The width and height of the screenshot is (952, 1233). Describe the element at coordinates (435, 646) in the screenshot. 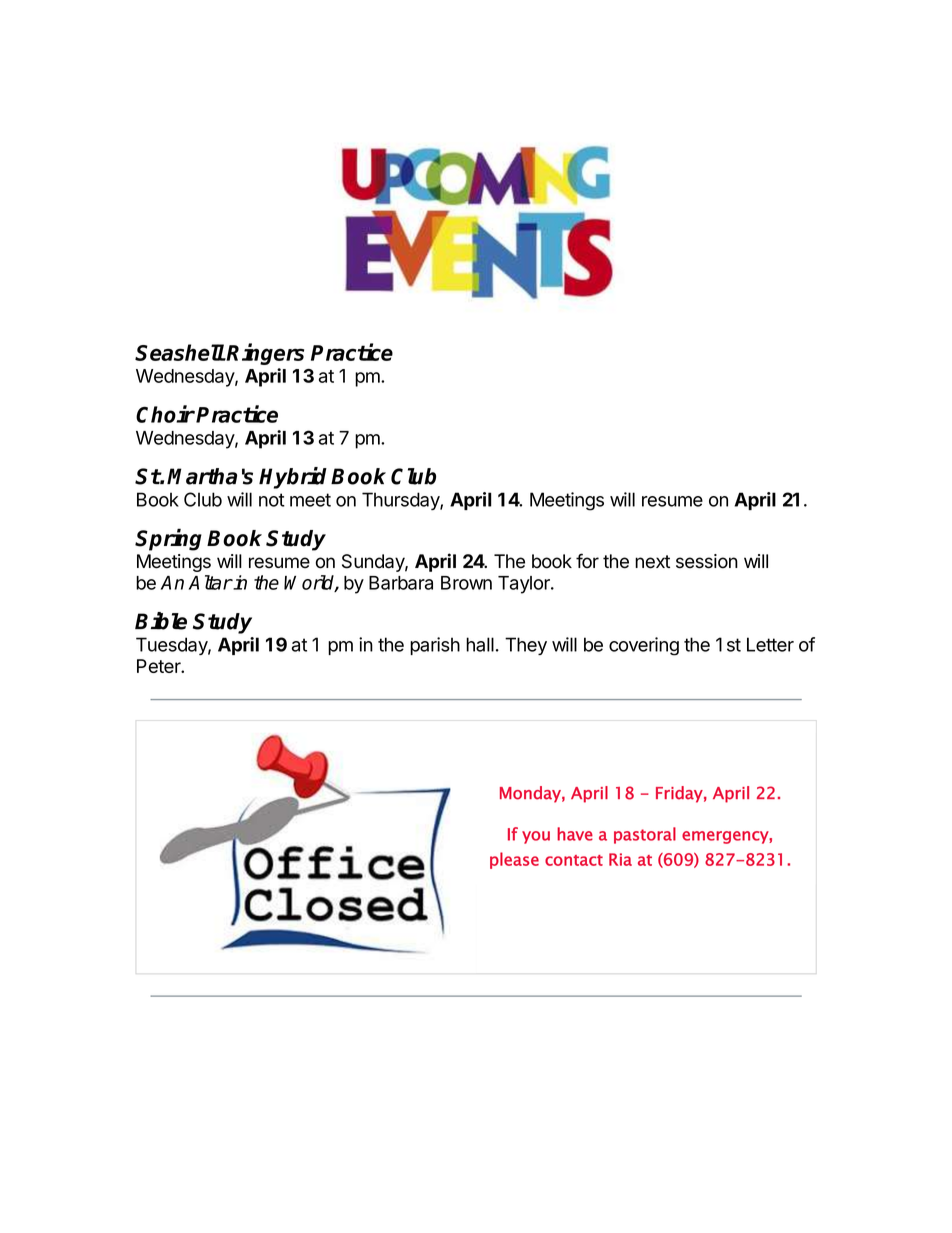

I see `parish` at that location.
